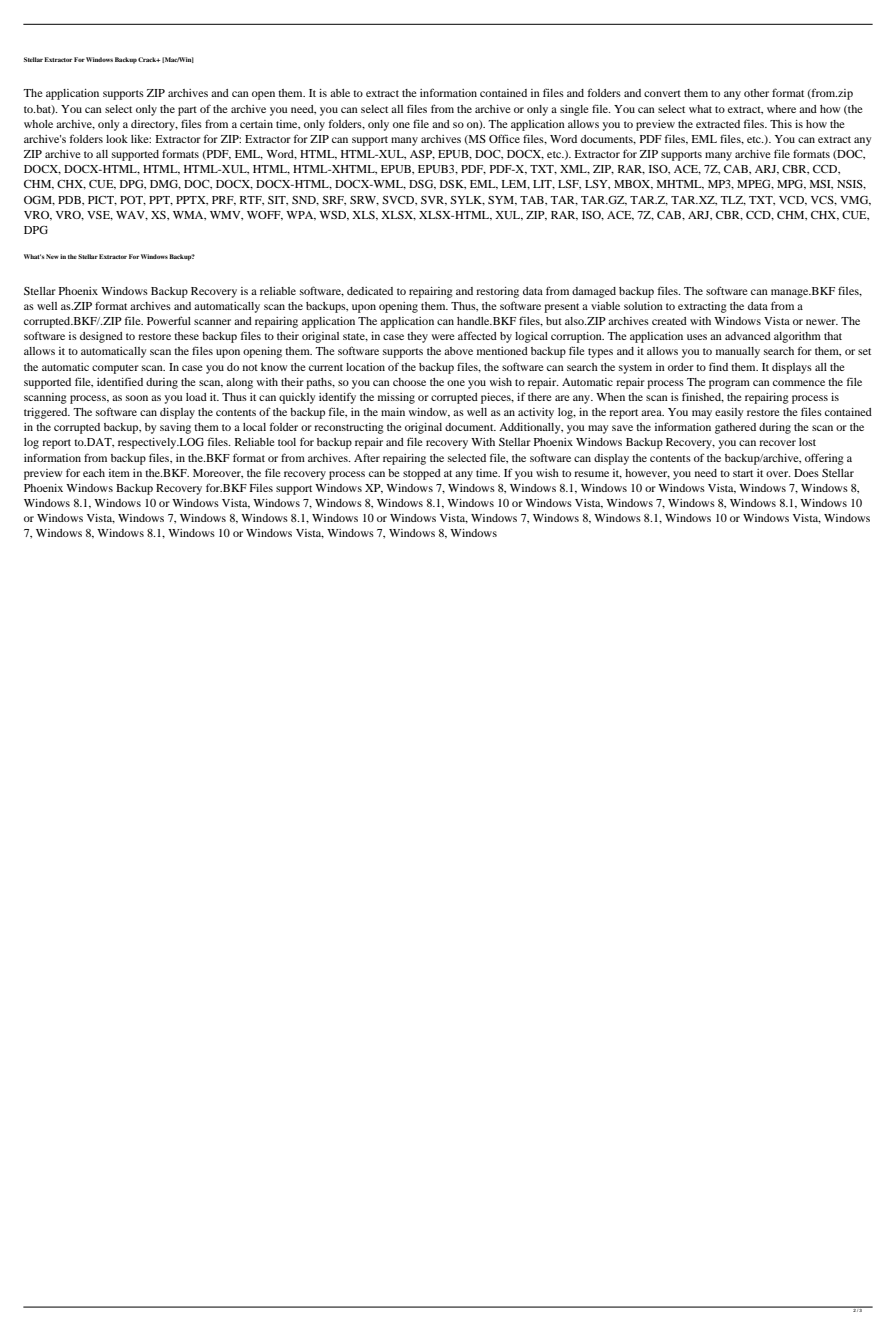 This screenshot has width=896, height=1323. Describe the element at coordinates (781, 109) in the screenshot. I see `where` at that location.
